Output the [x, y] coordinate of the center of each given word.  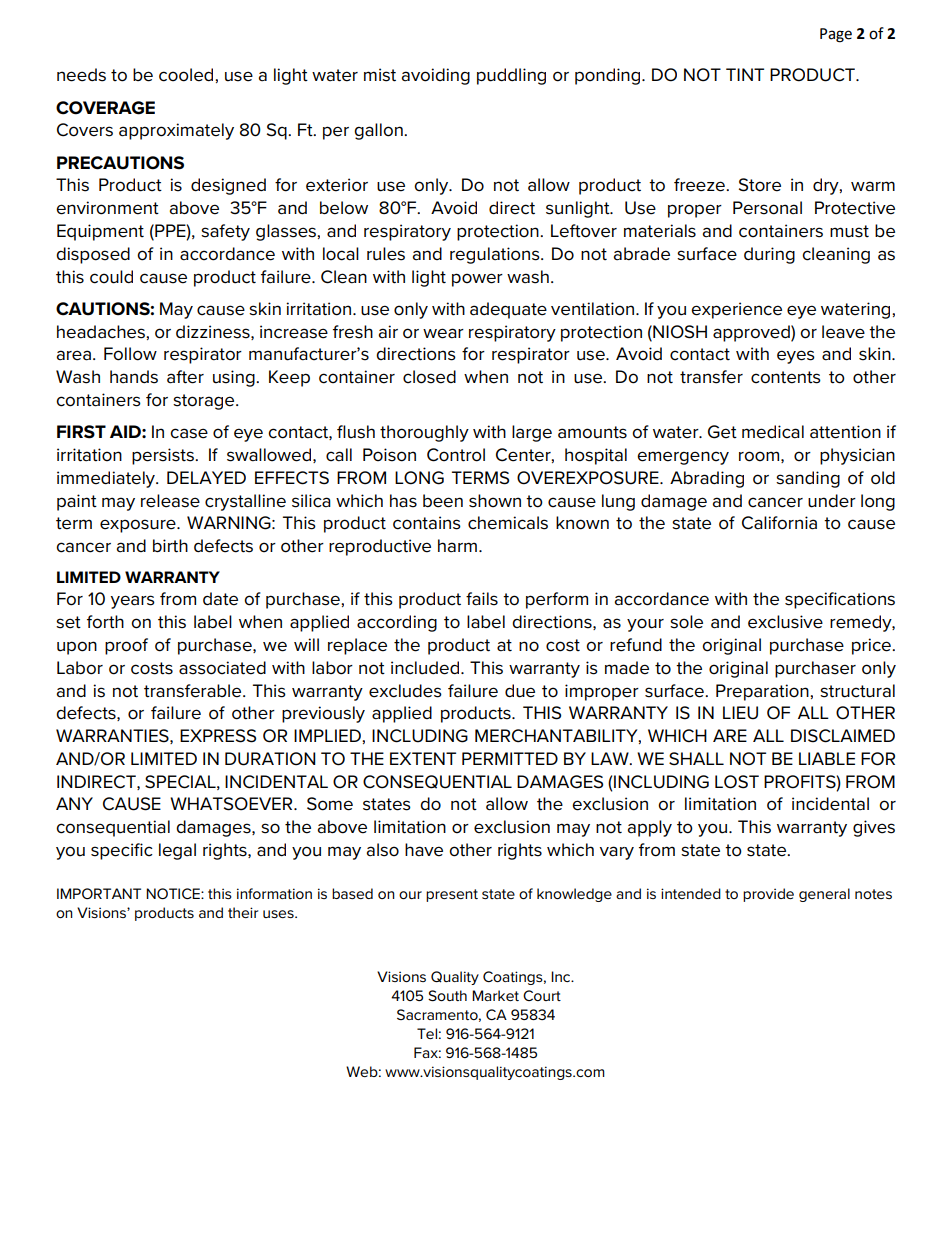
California [779, 523]
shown [495, 501]
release [170, 501]
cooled [187, 75]
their [243, 912]
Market [495, 995]
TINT [745, 74]
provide [768, 895]
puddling [511, 76]
